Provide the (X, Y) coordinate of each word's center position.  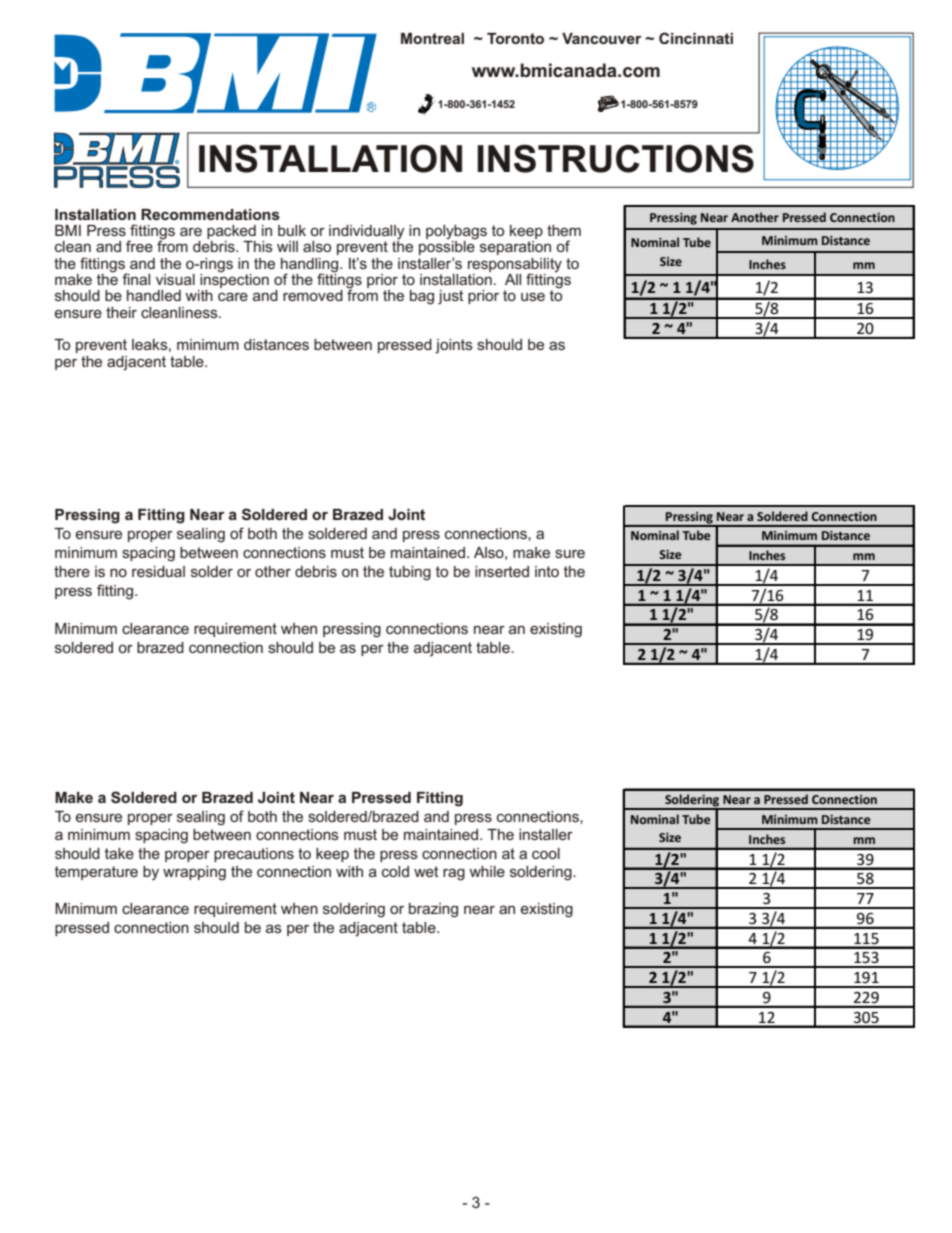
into (547, 571)
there (72, 571)
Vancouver (601, 38)
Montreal (432, 38)
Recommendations (210, 214)
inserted (502, 571)
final (136, 279)
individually (367, 233)
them (564, 230)
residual (158, 571)
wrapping (194, 873)
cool (546, 853)
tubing (410, 573)
